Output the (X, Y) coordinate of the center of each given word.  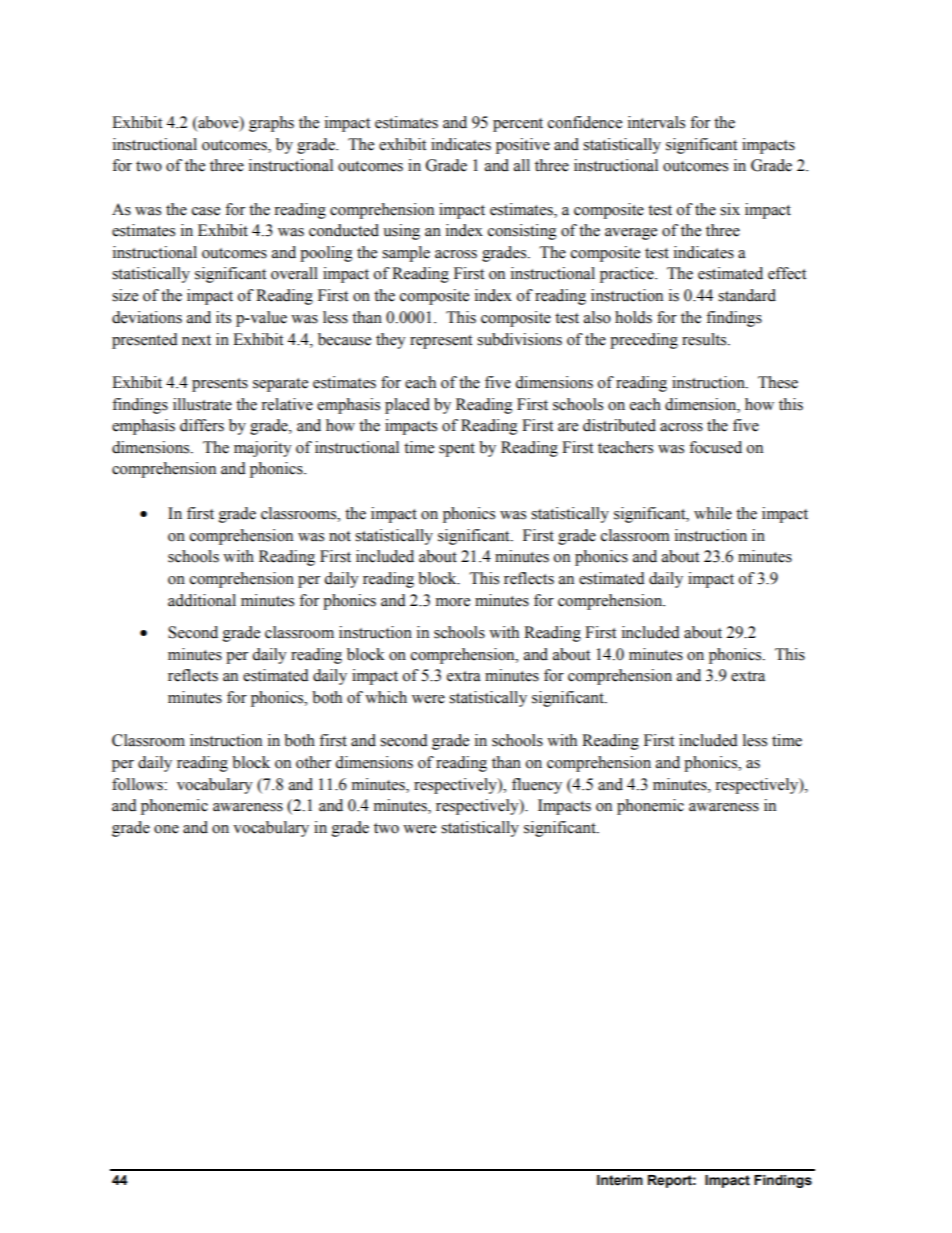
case (206, 211)
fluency (537, 786)
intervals (656, 122)
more (453, 602)
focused (715, 447)
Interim (620, 1180)
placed (407, 406)
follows (138, 784)
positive (523, 146)
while (713, 513)
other (313, 762)
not (340, 536)
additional (202, 600)
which (386, 697)
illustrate (202, 404)
